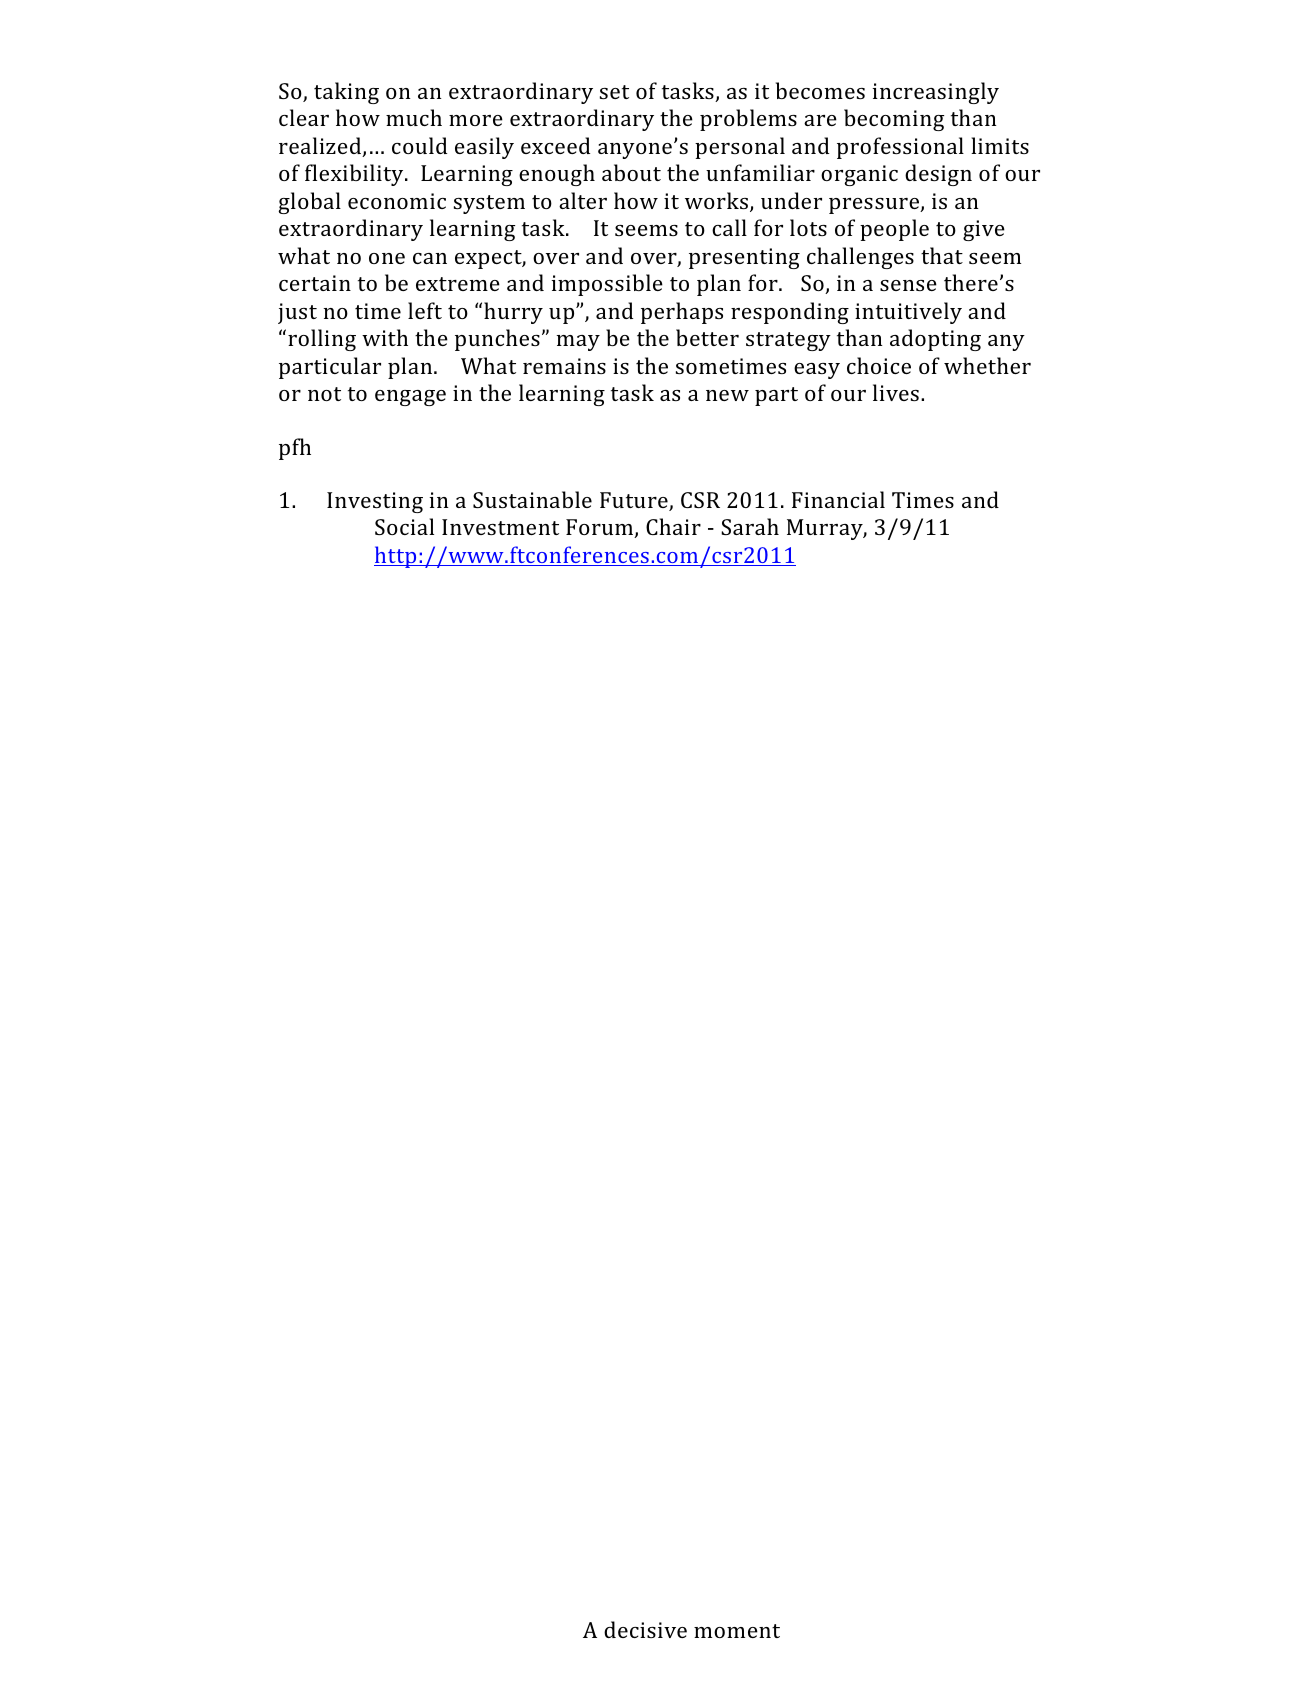 This screenshot has height=1690, width=1306. Describe the element at coordinates (375, 502) in the screenshot. I see `Investing` at that location.
